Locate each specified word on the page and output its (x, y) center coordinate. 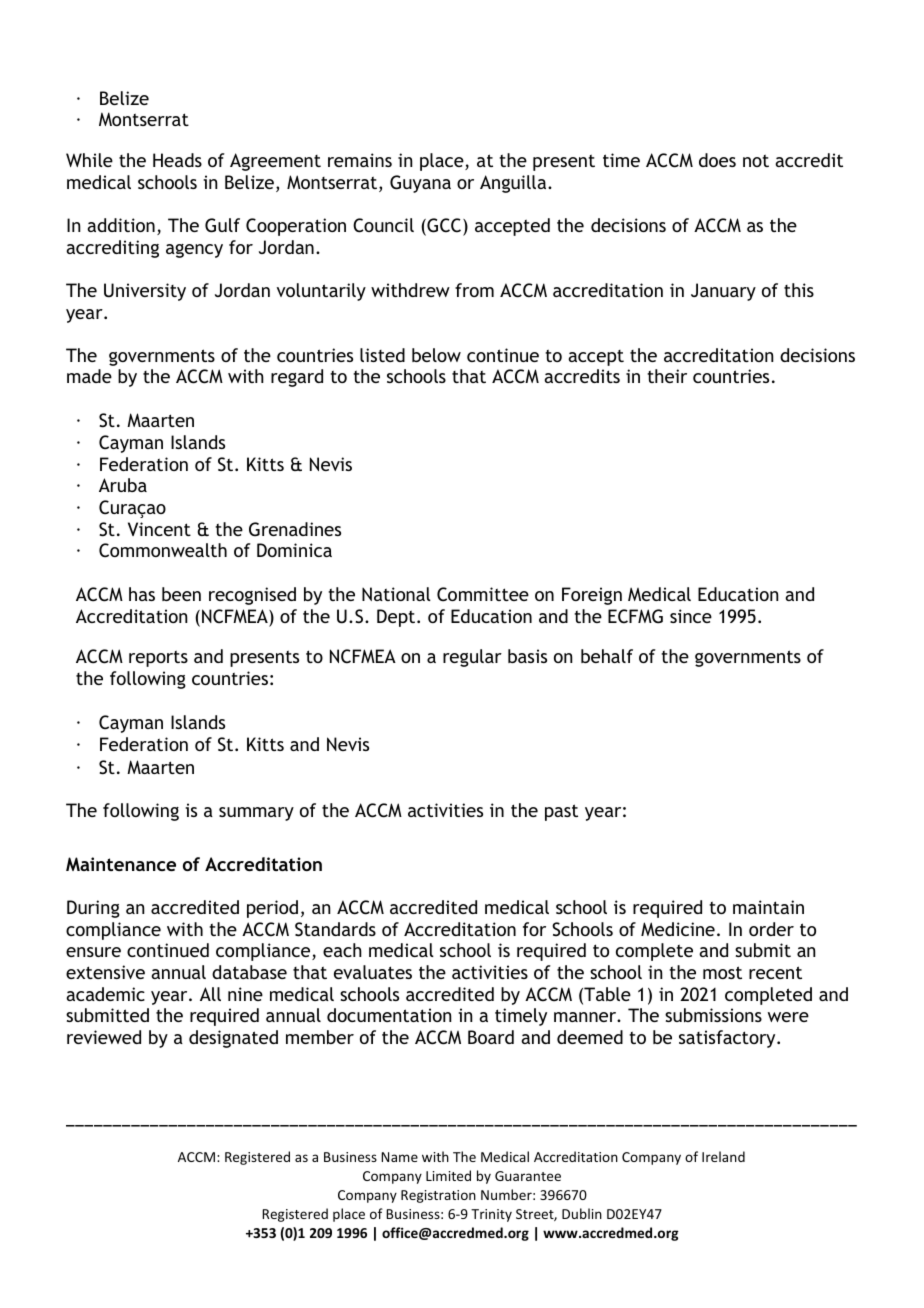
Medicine (678, 929)
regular (472, 658)
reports (158, 658)
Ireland (723, 1156)
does (717, 160)
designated (233, 1039)
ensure (93, 952)
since (691, 616)
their (667, 376)
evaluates (373, 972)
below (436, 355)
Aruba (123, 485)
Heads (177, 160)
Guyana (420, 184)
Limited (448, 1175)
